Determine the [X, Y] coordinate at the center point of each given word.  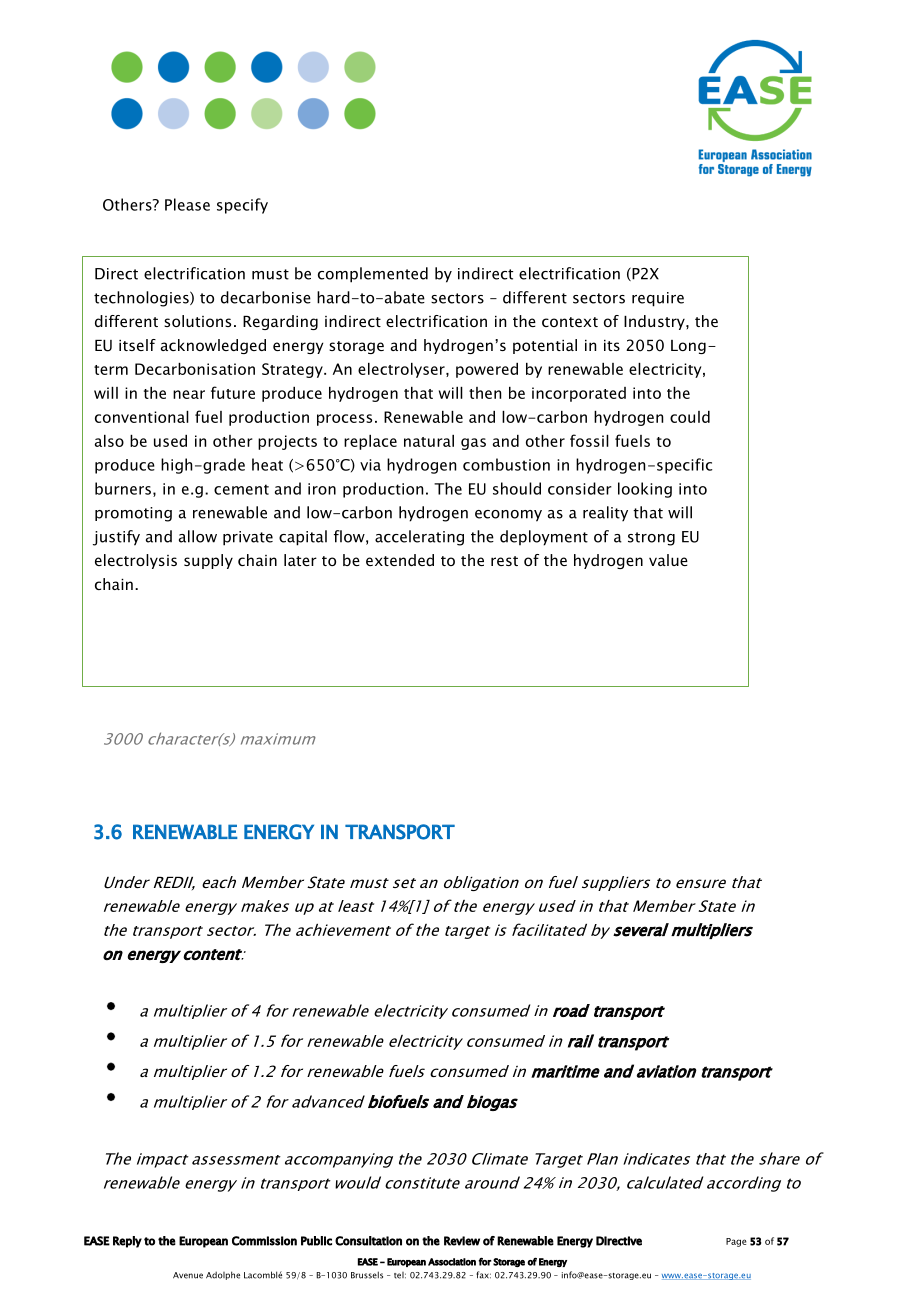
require [658, 299]
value [668, 560]
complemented [373, 275]
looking [645, 490]
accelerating [419, 538]
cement [241, 489]
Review [462, 1241]
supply [208, 561]
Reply [127, 1242]
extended [400, 560]
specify [242, 206]
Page [736, 1242]
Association [452, 1262]
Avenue [188, 1275]
